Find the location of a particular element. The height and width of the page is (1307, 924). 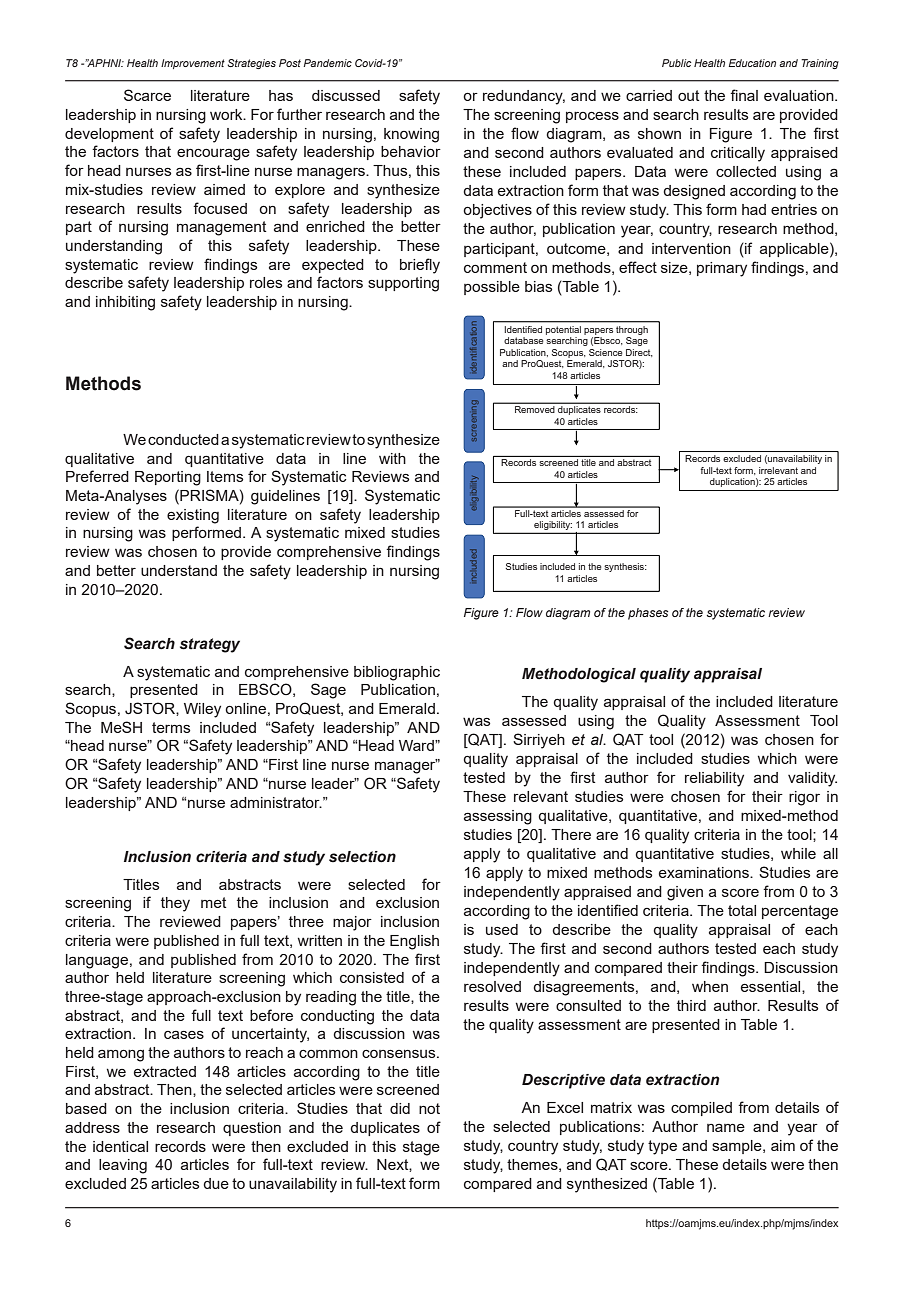

terms is located at coordinates (171, 727).
